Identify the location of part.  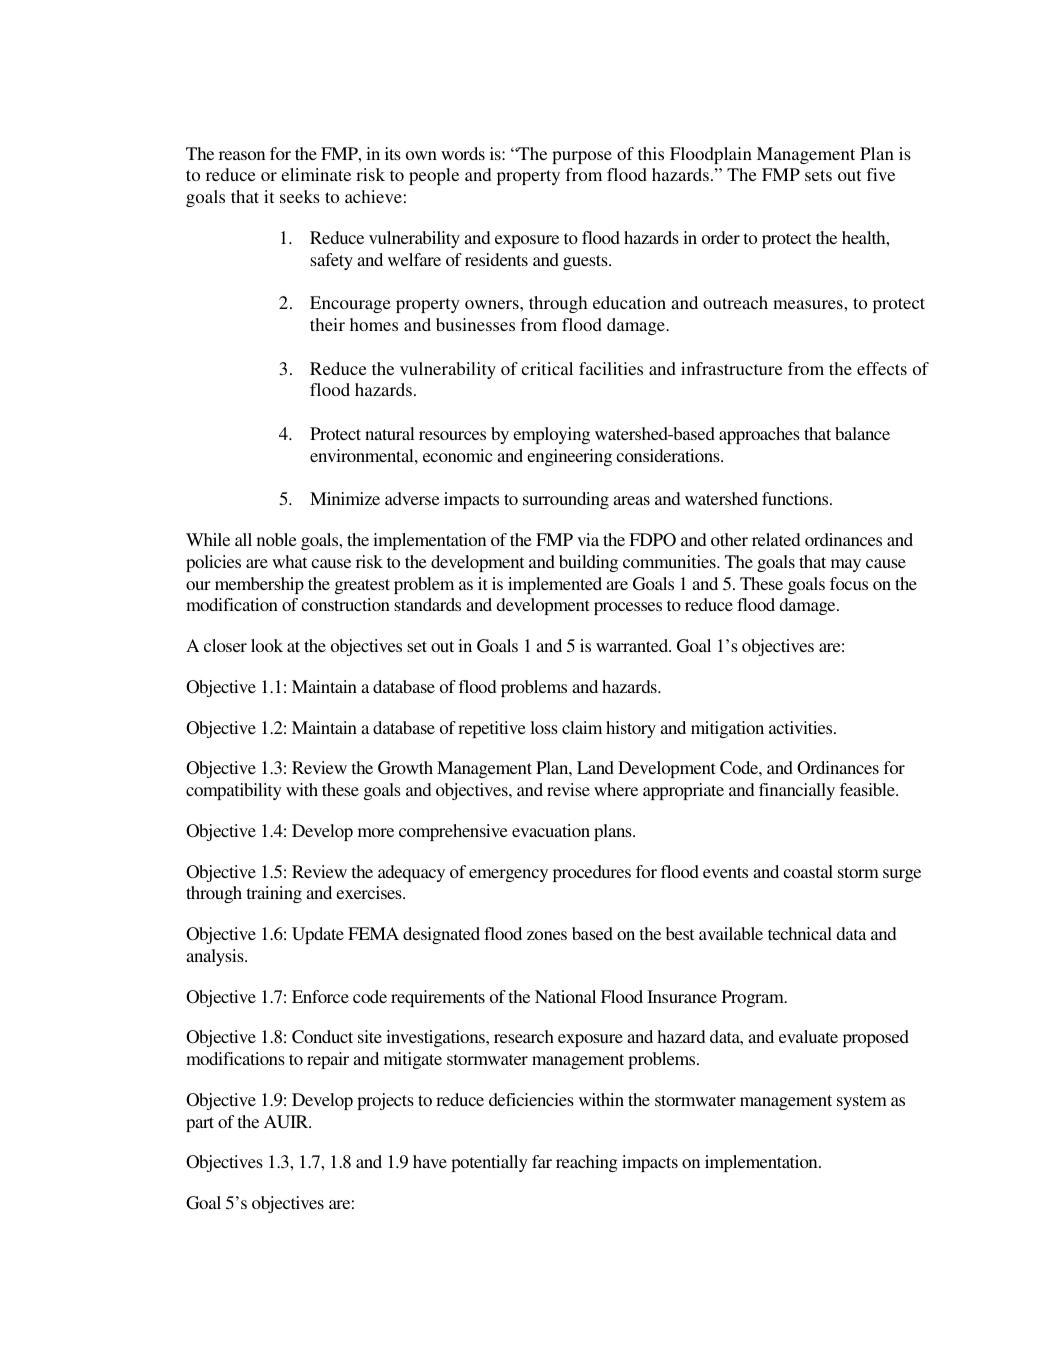
(200, 1124).
